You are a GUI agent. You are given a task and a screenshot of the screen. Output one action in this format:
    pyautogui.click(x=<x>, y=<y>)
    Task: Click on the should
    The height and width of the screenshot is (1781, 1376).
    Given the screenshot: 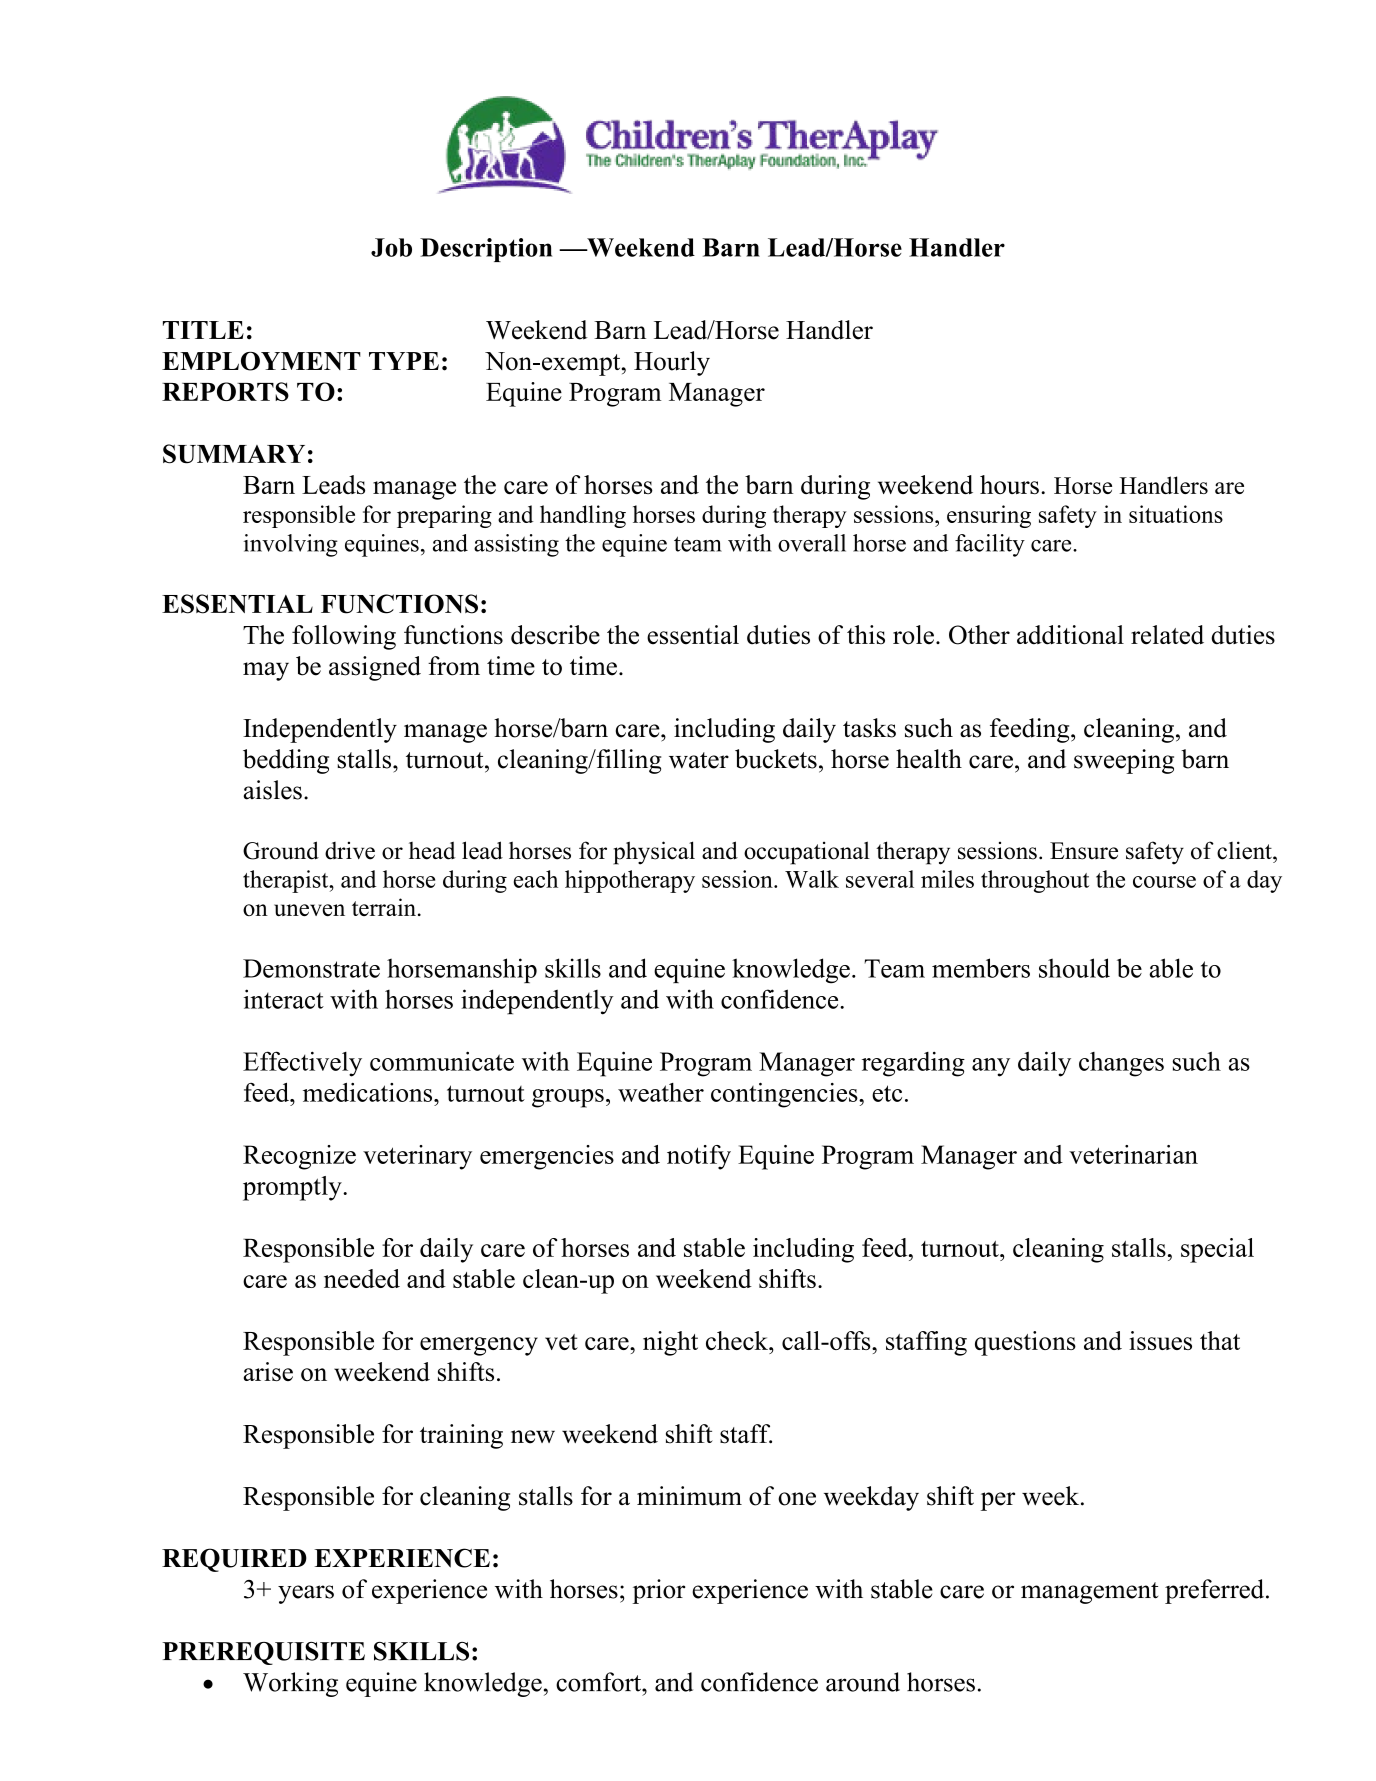 What is the action you would take?
    pyautogui.click(x=1074, y=968)
